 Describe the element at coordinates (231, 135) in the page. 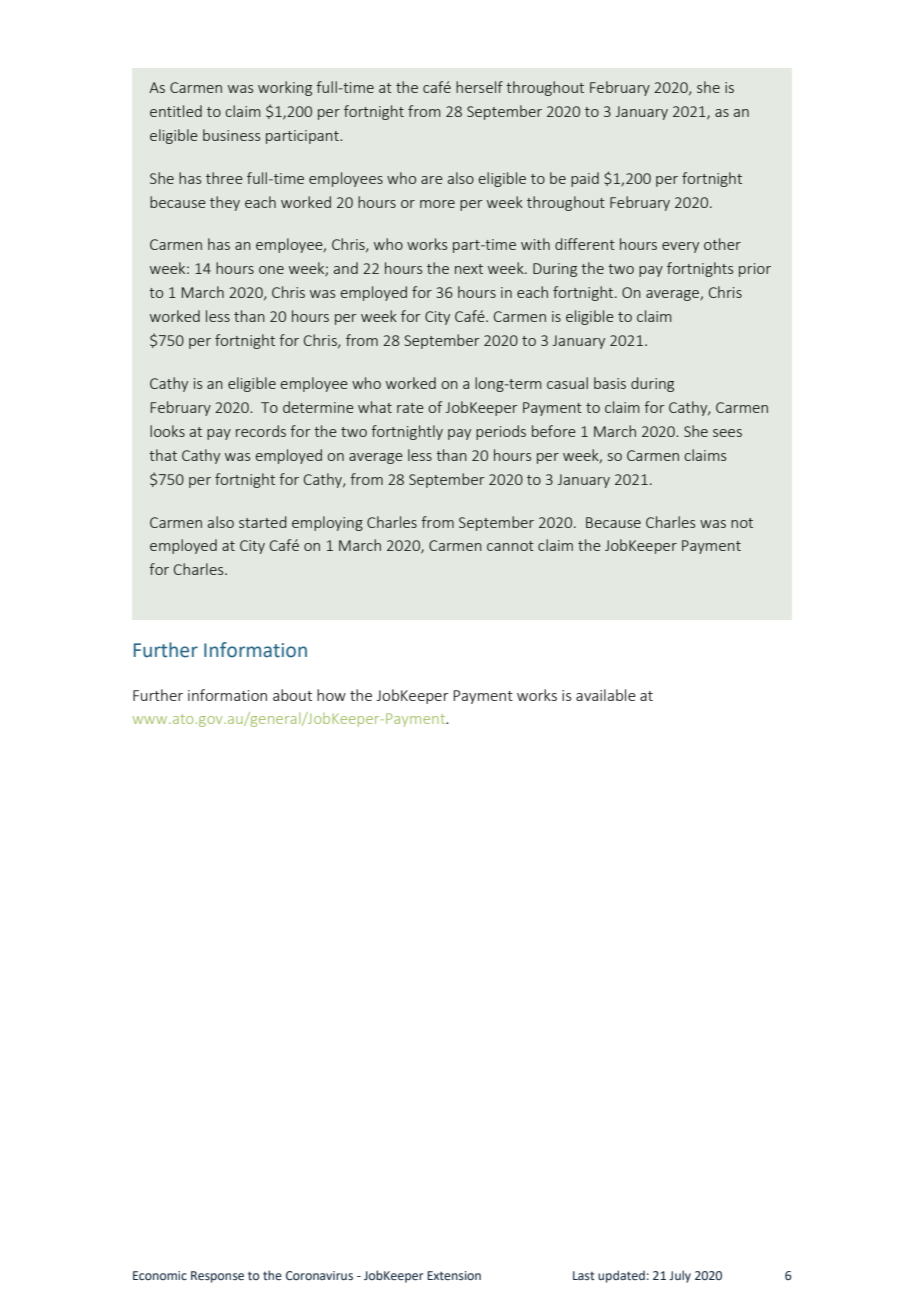

I see `business` at that location.
